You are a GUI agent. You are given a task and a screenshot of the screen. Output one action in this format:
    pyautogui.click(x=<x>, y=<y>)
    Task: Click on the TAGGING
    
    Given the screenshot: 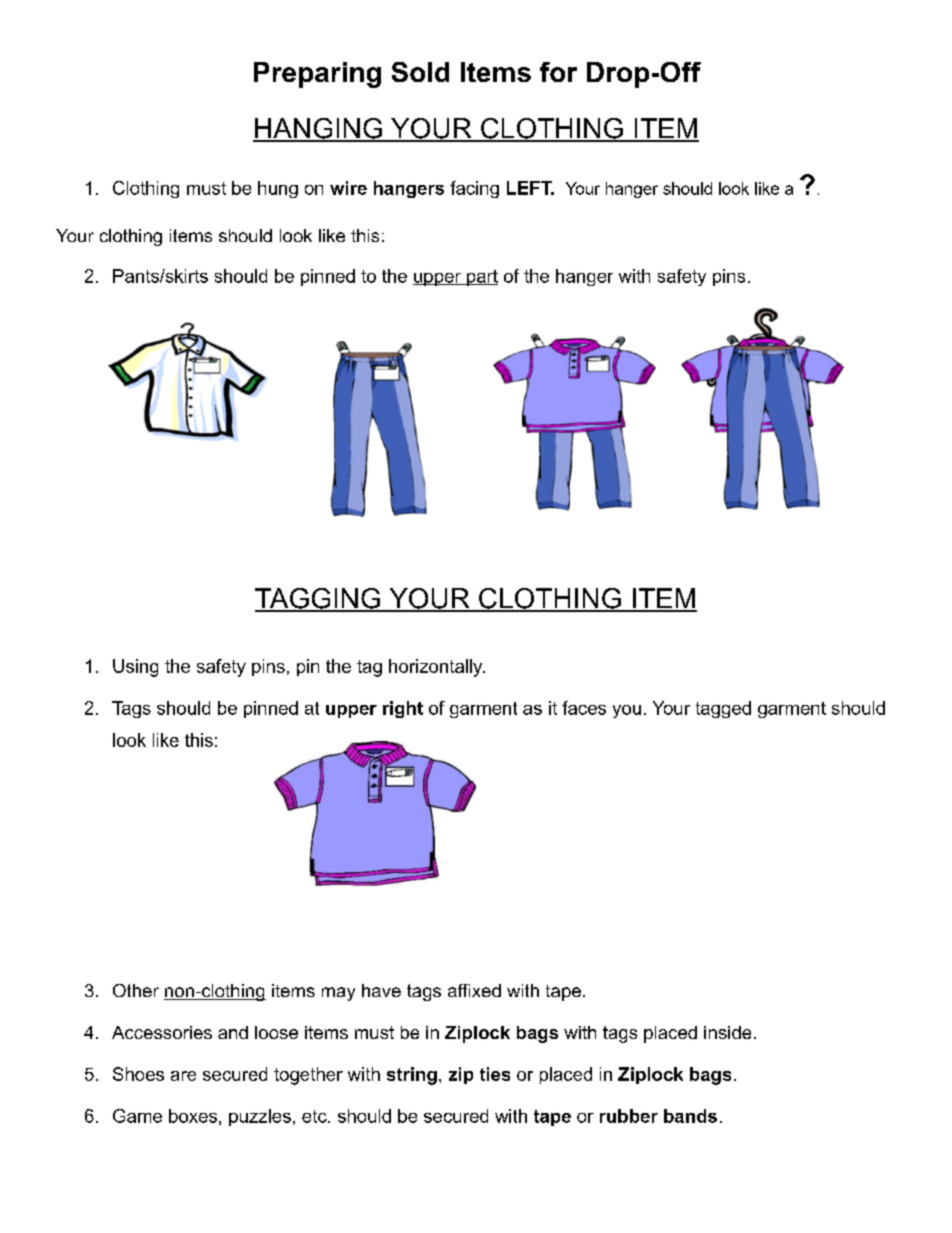 What is the action you would take?
    pyautogui.click(x=319, y=599)
